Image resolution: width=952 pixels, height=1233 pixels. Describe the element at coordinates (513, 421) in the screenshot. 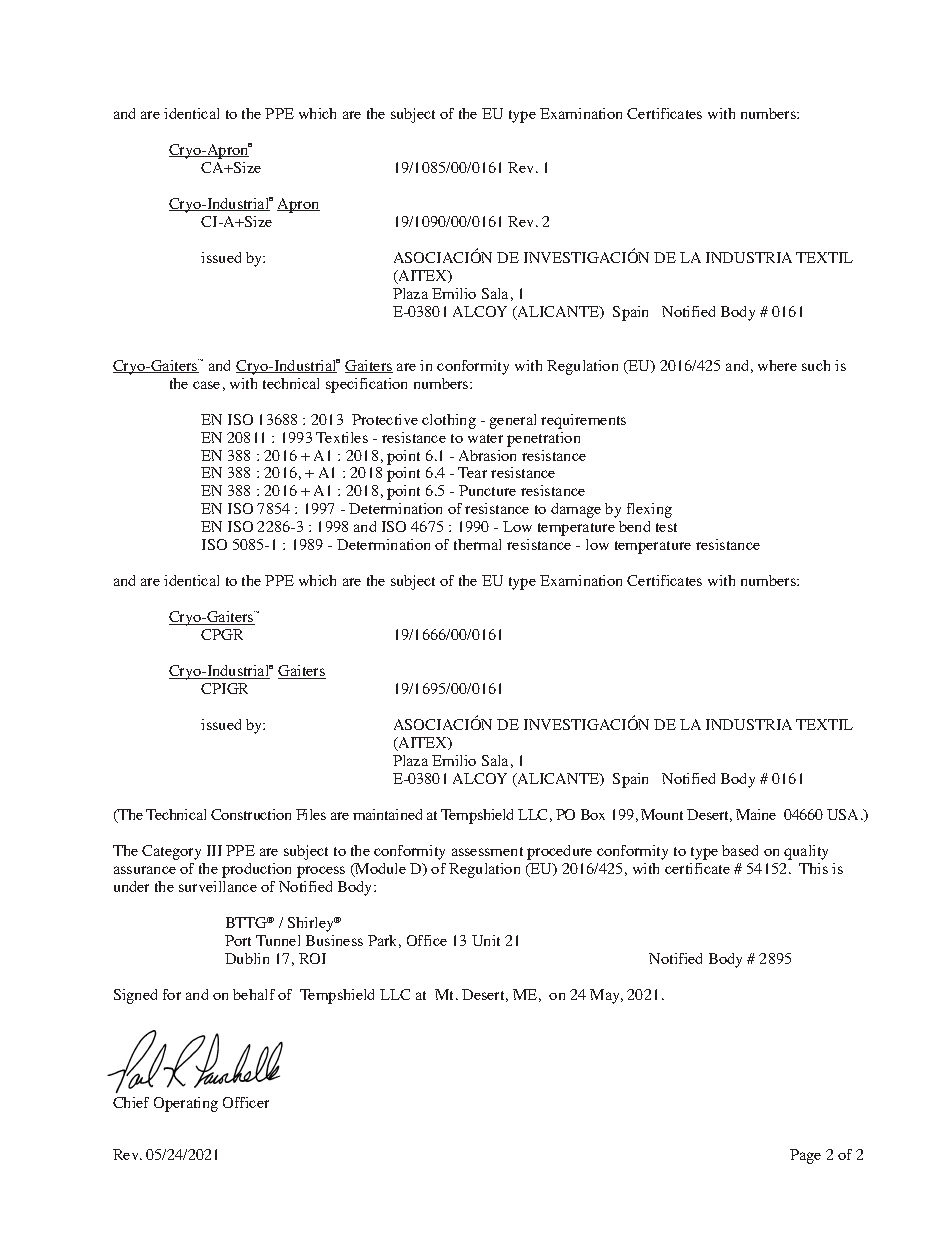

I see `general` at that location.
